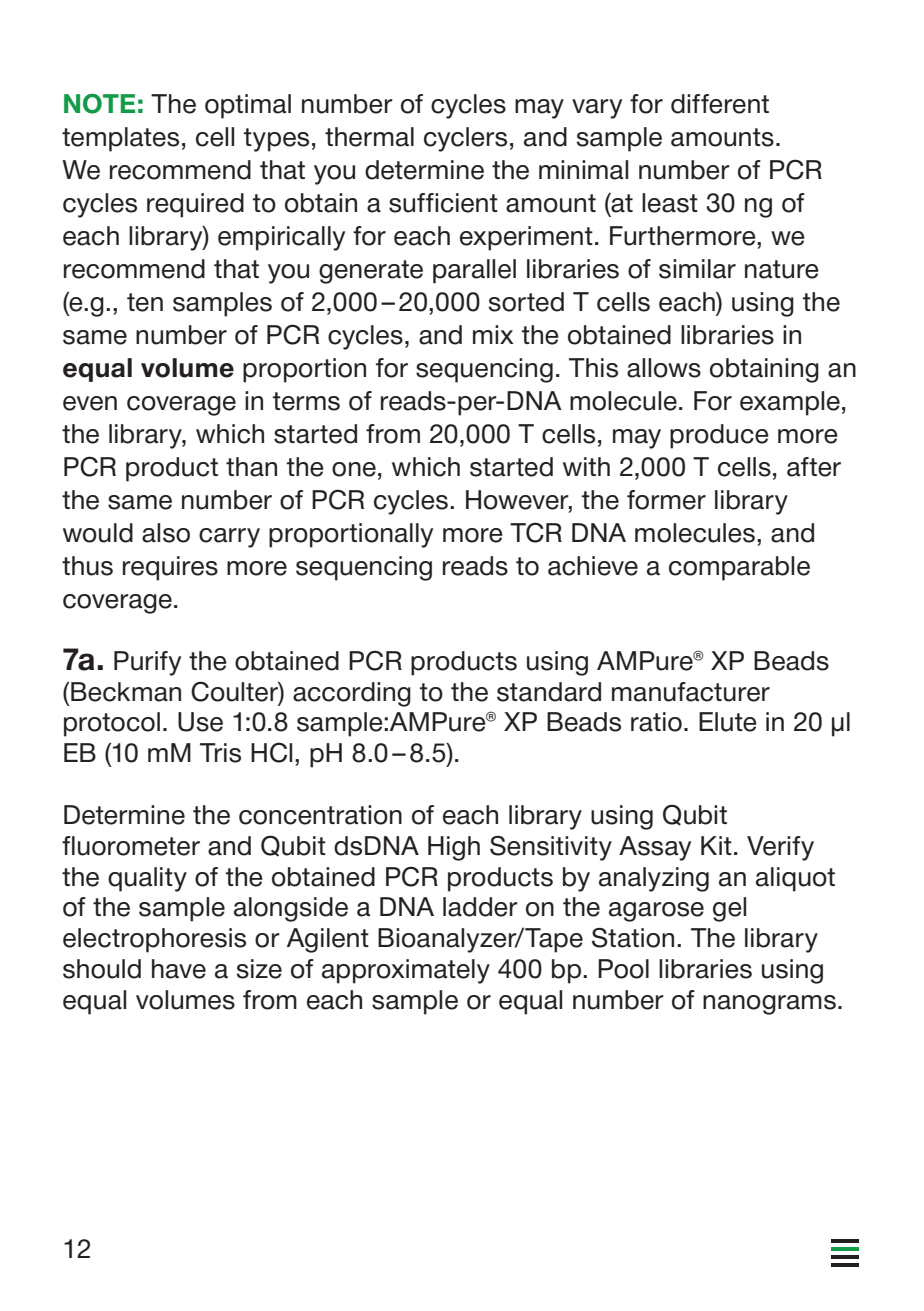 The width and height of the screenshot is (924, 1311). What do you see at coordinates (179, 969) in the screenshot?
I see `have` at bounding box center [179, 969].
